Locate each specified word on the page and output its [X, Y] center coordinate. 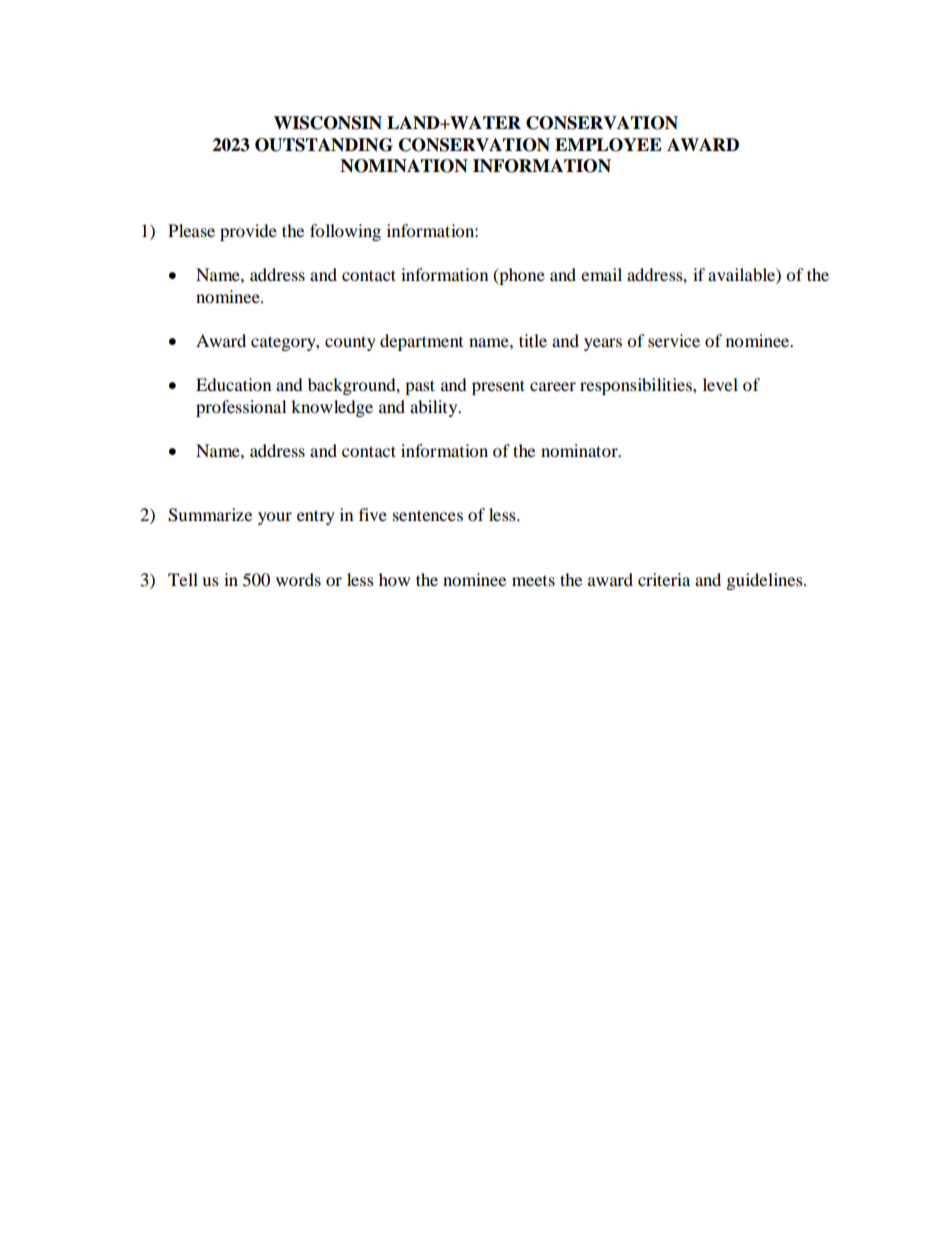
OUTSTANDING [324, 145]
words [298, 579]
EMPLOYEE [608, 145]
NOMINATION [404, 166]
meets [533, 581]
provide [248, 232]
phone [521, 276]
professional [241, 408]
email [601, 274]
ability [435, 408]
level [720, 384]
